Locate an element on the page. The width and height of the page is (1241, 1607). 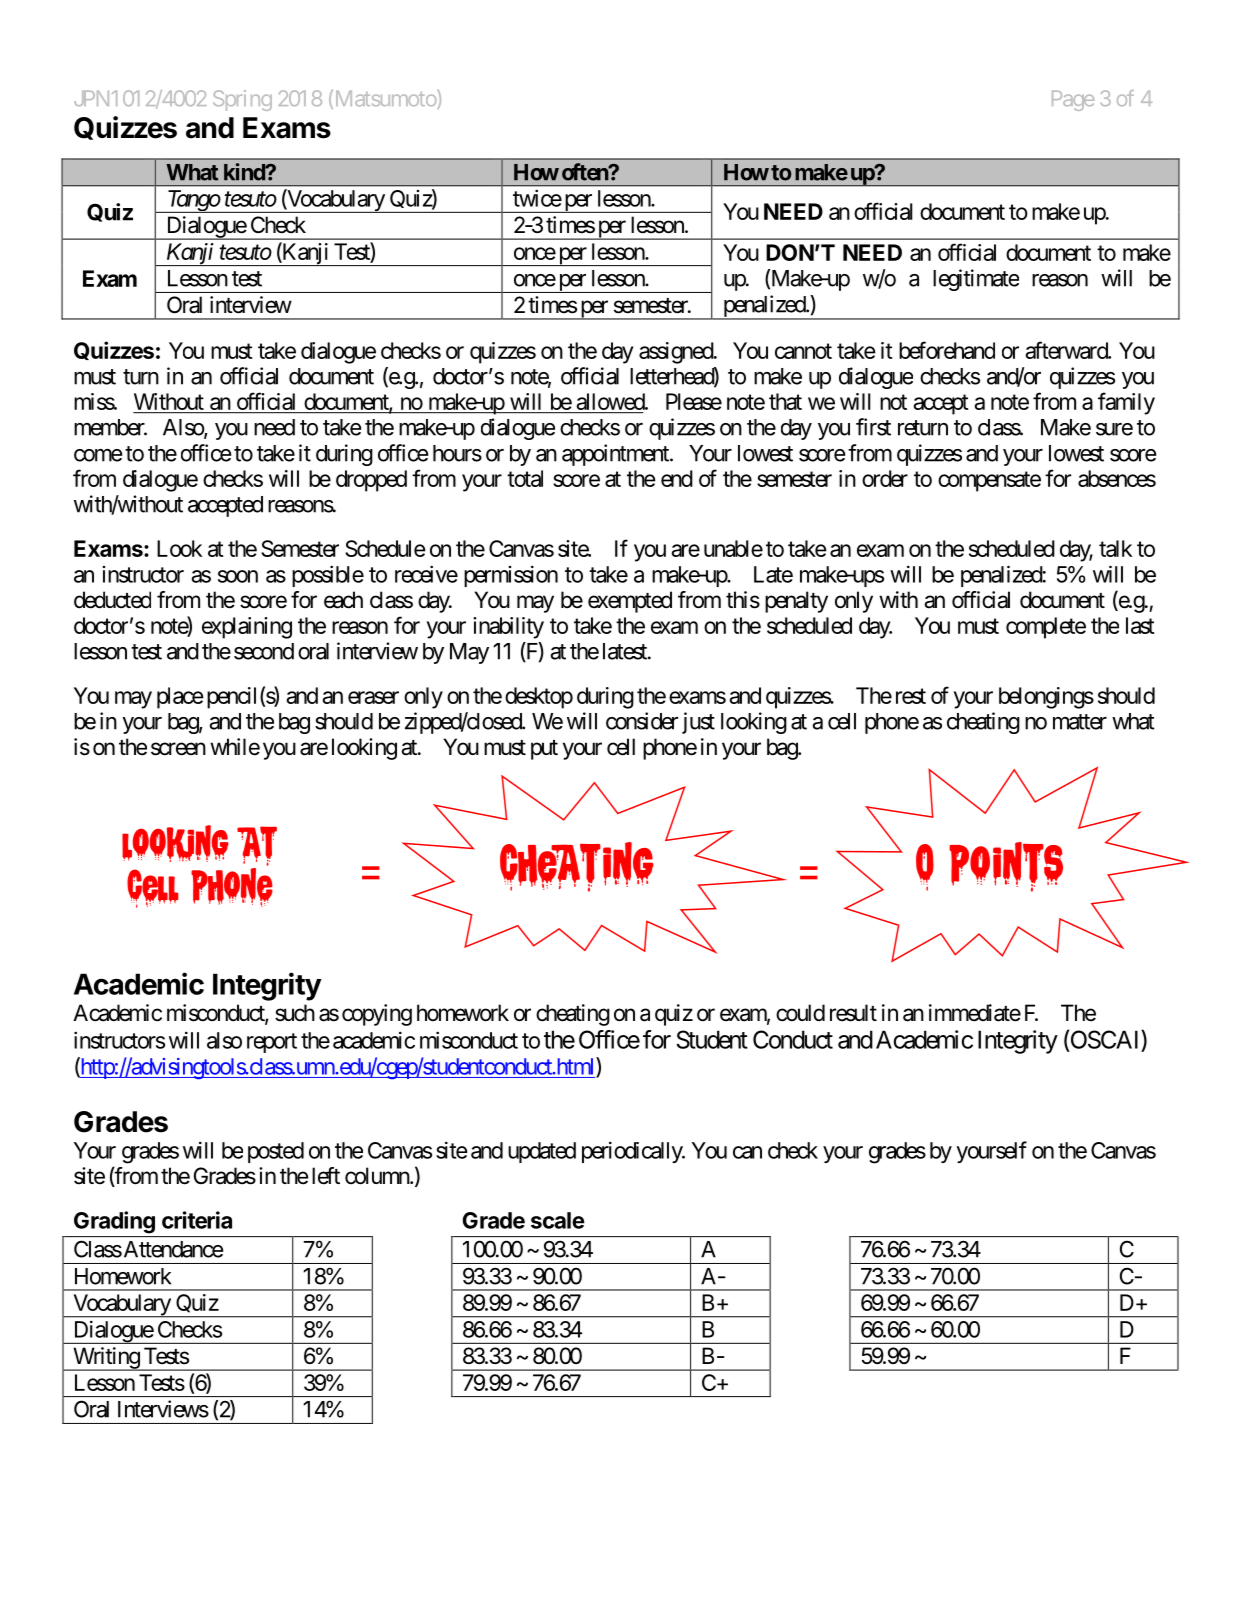
scale is located at coordinates (558, 1220).
